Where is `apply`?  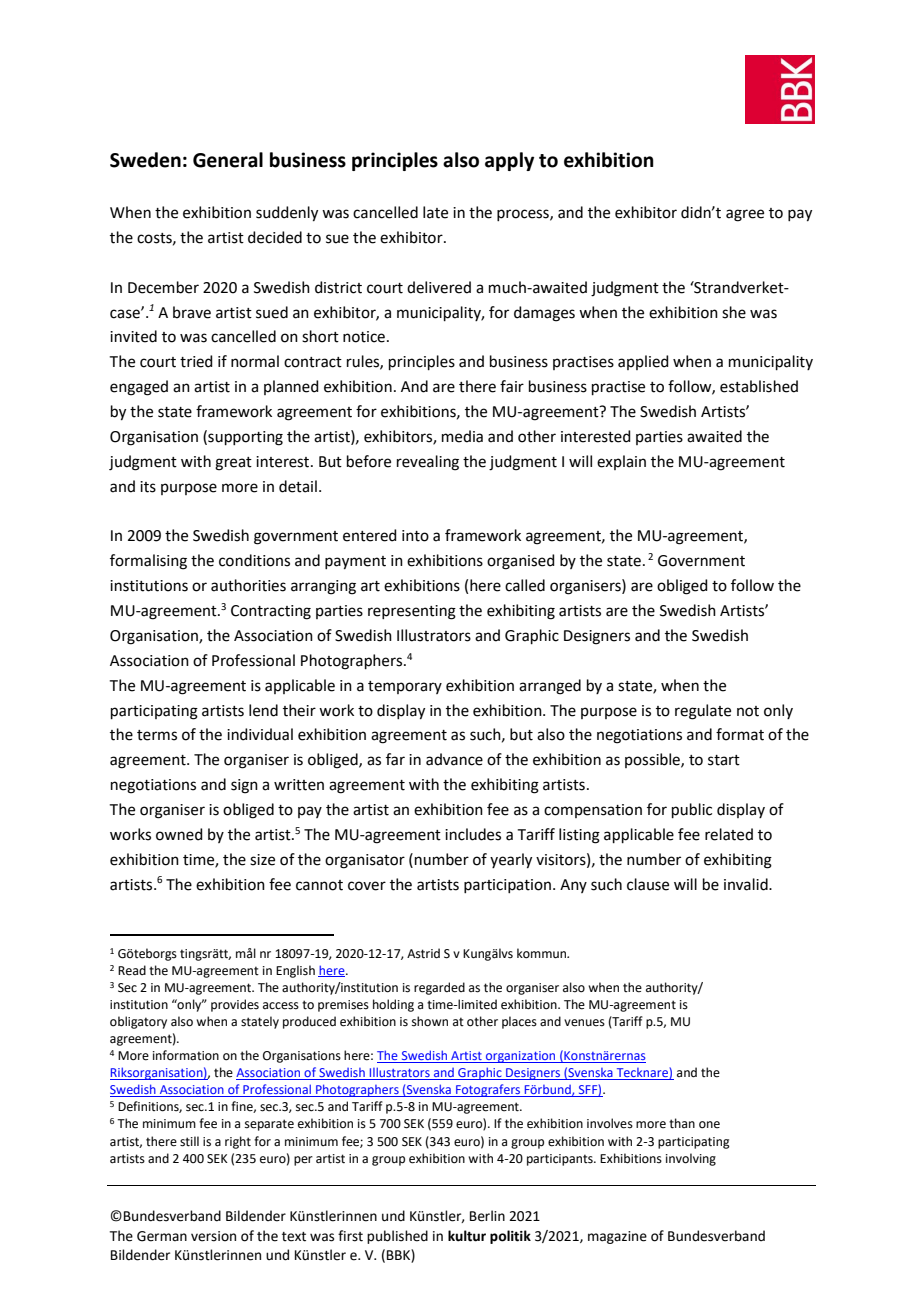
apply is located at coordinates (509, 161).
